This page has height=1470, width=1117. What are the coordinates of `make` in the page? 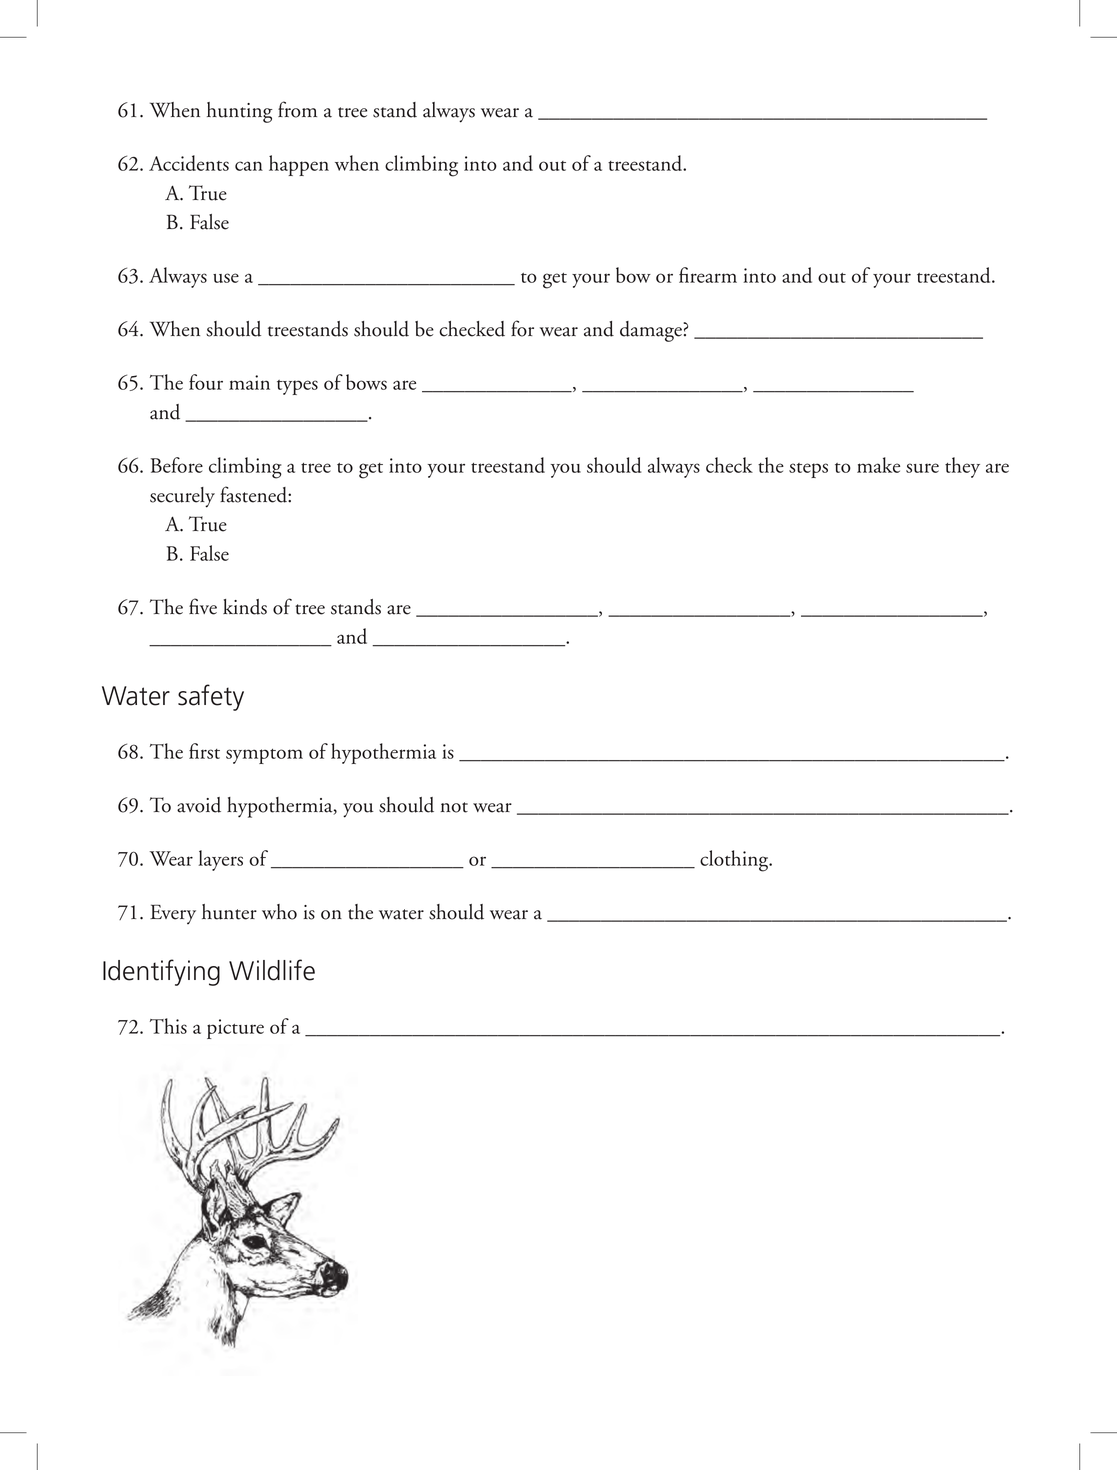 It's located at (878, 465).
